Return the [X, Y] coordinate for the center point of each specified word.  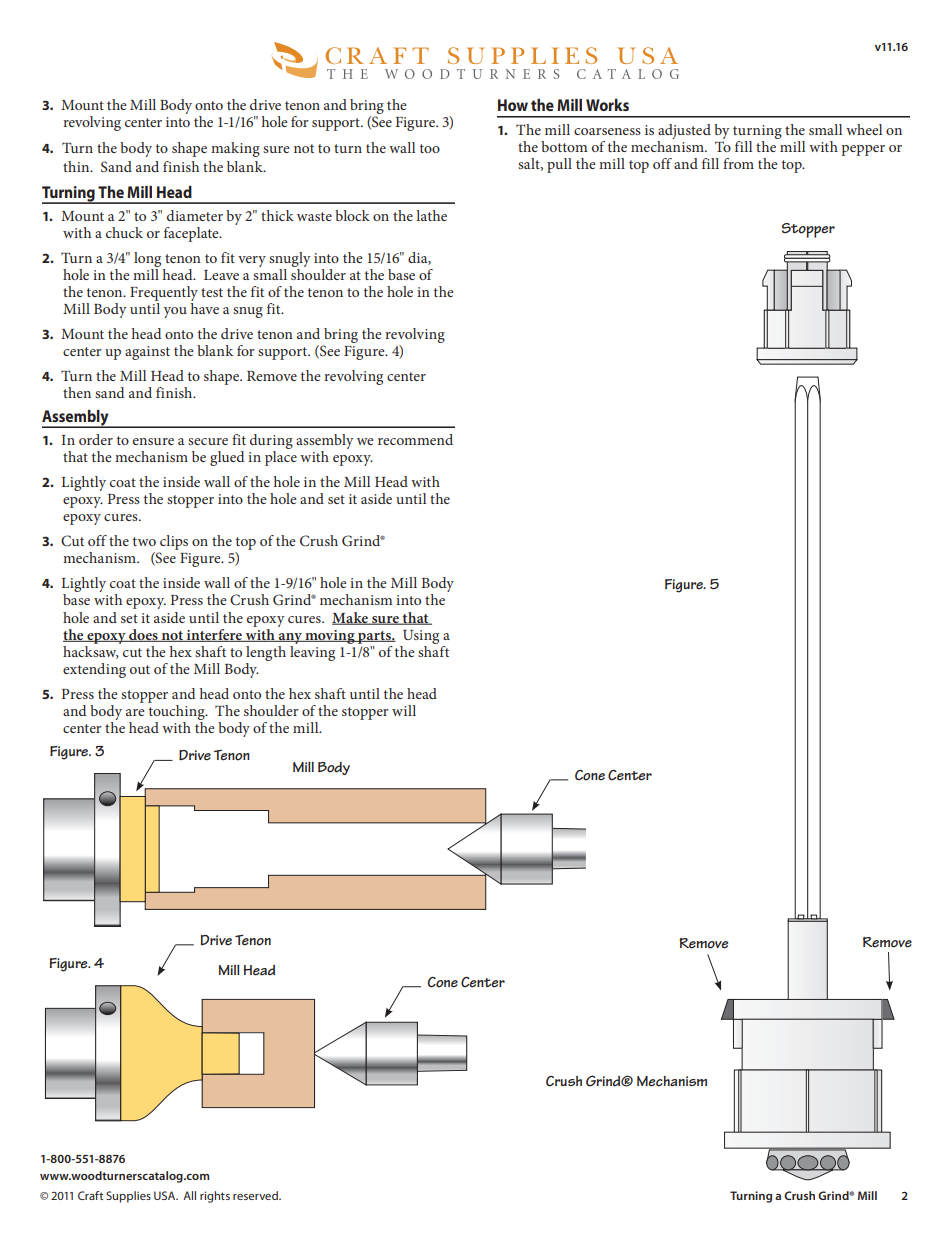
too [430, 148]
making [235, 149]
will [404, 710]
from [738, 163]
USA [166, 1195]
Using [421, 637]
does [143, 635]
